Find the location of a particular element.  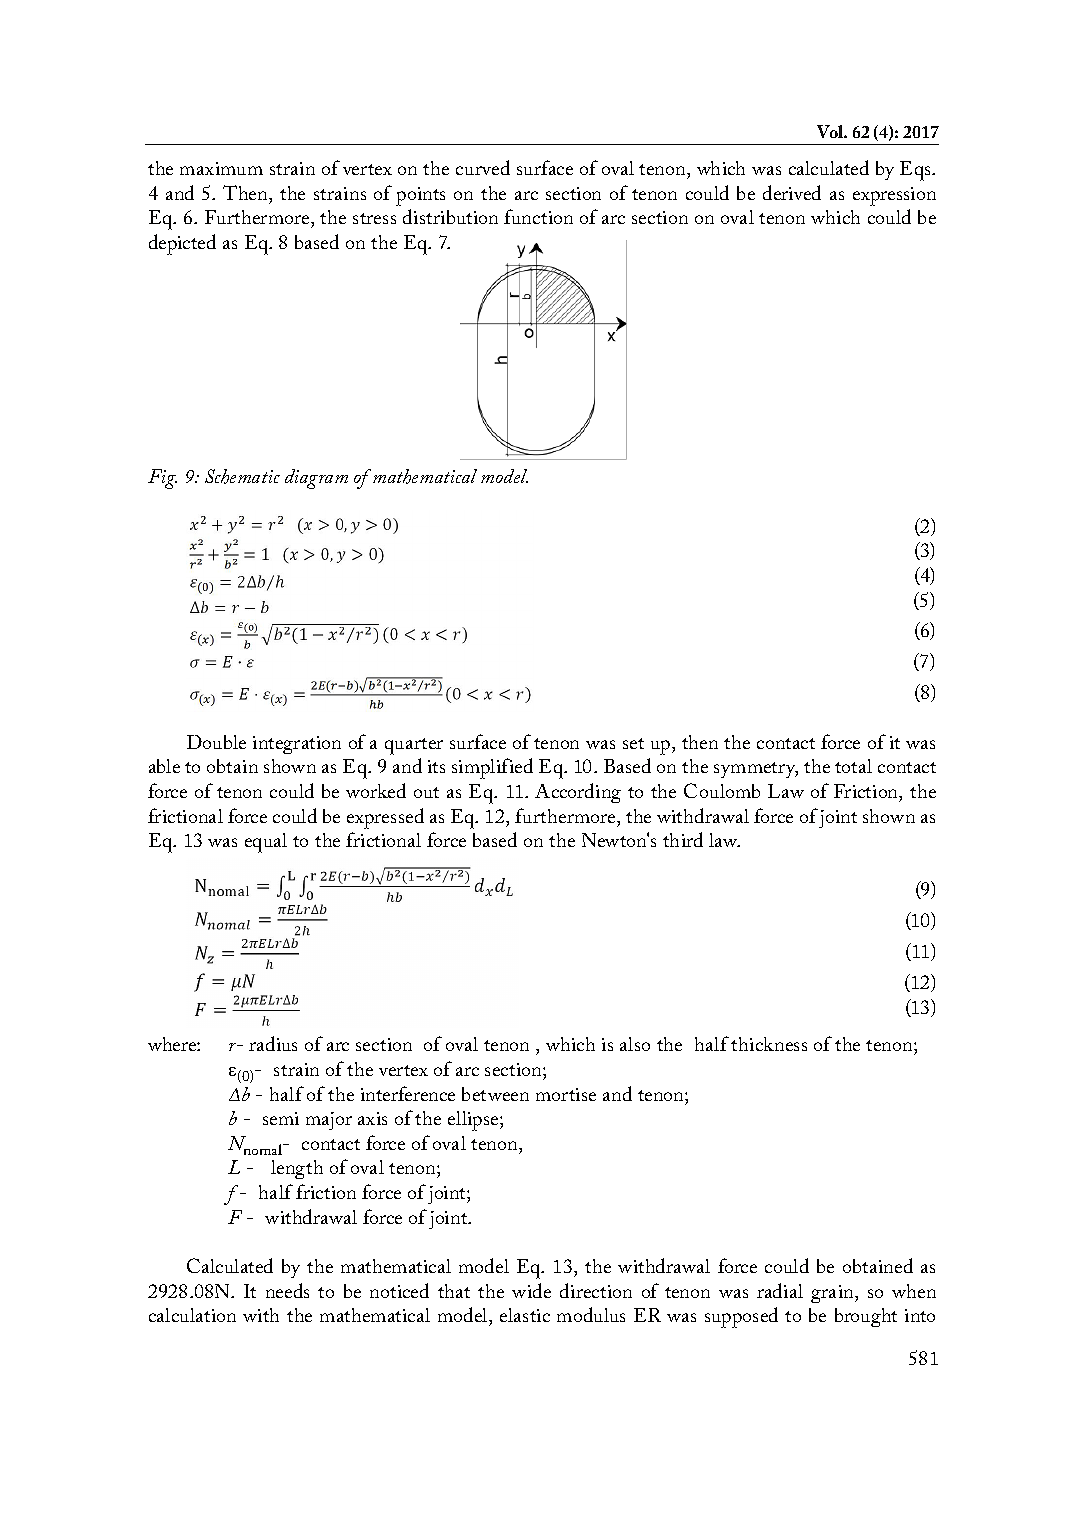

grain is located at coordinates (833, 1294).
